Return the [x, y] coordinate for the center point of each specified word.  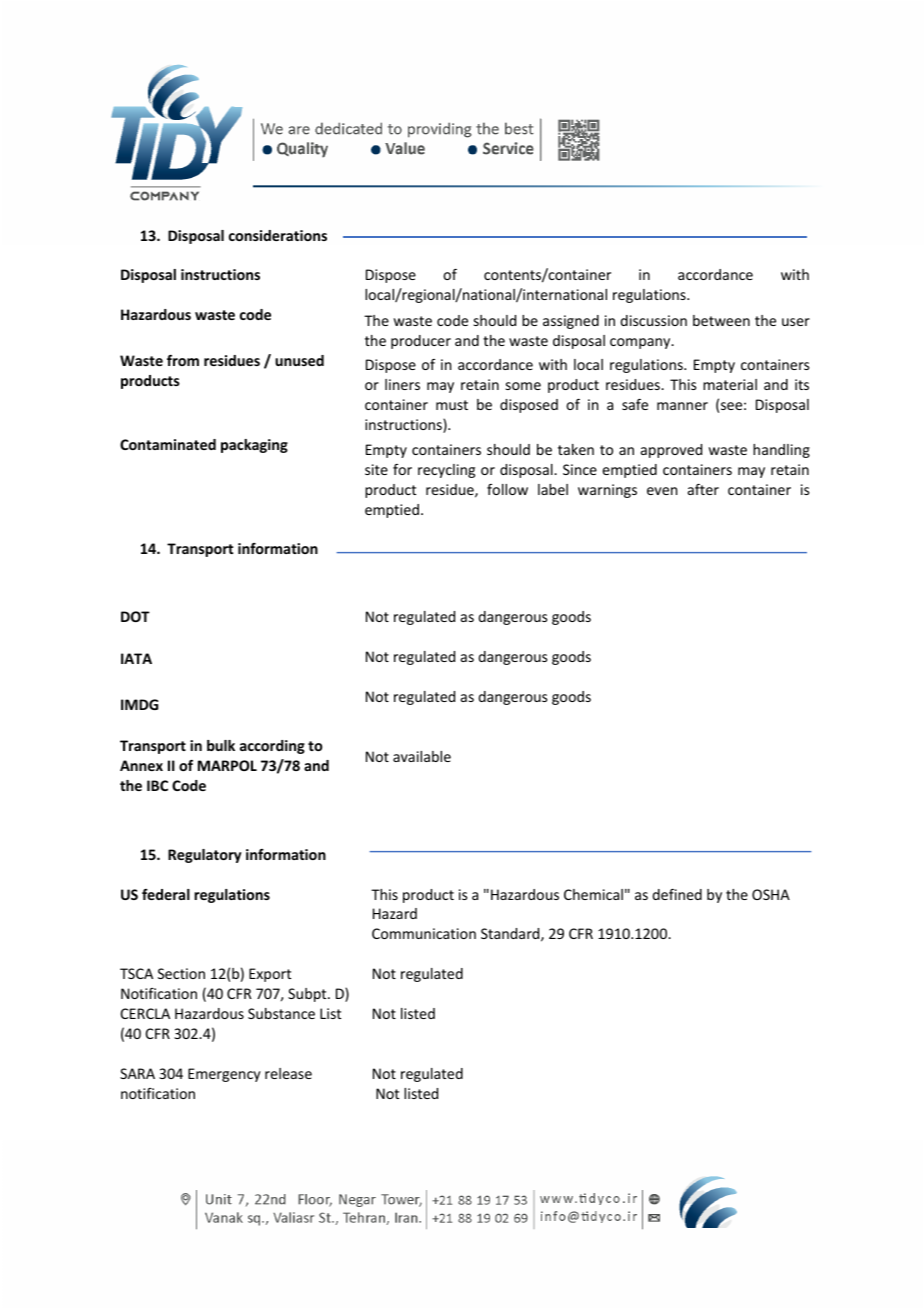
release [288, 1073]
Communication [424, 933]
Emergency [224, 1075]
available [422, 756]
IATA [136, 658]
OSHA [771, 894]
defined [677, 894]
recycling [446, 471]
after [703, 489]
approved [671, 451]
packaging [254, 446]
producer [421, 342]
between [721, 320]
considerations [278, 235]
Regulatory [204, 856]
